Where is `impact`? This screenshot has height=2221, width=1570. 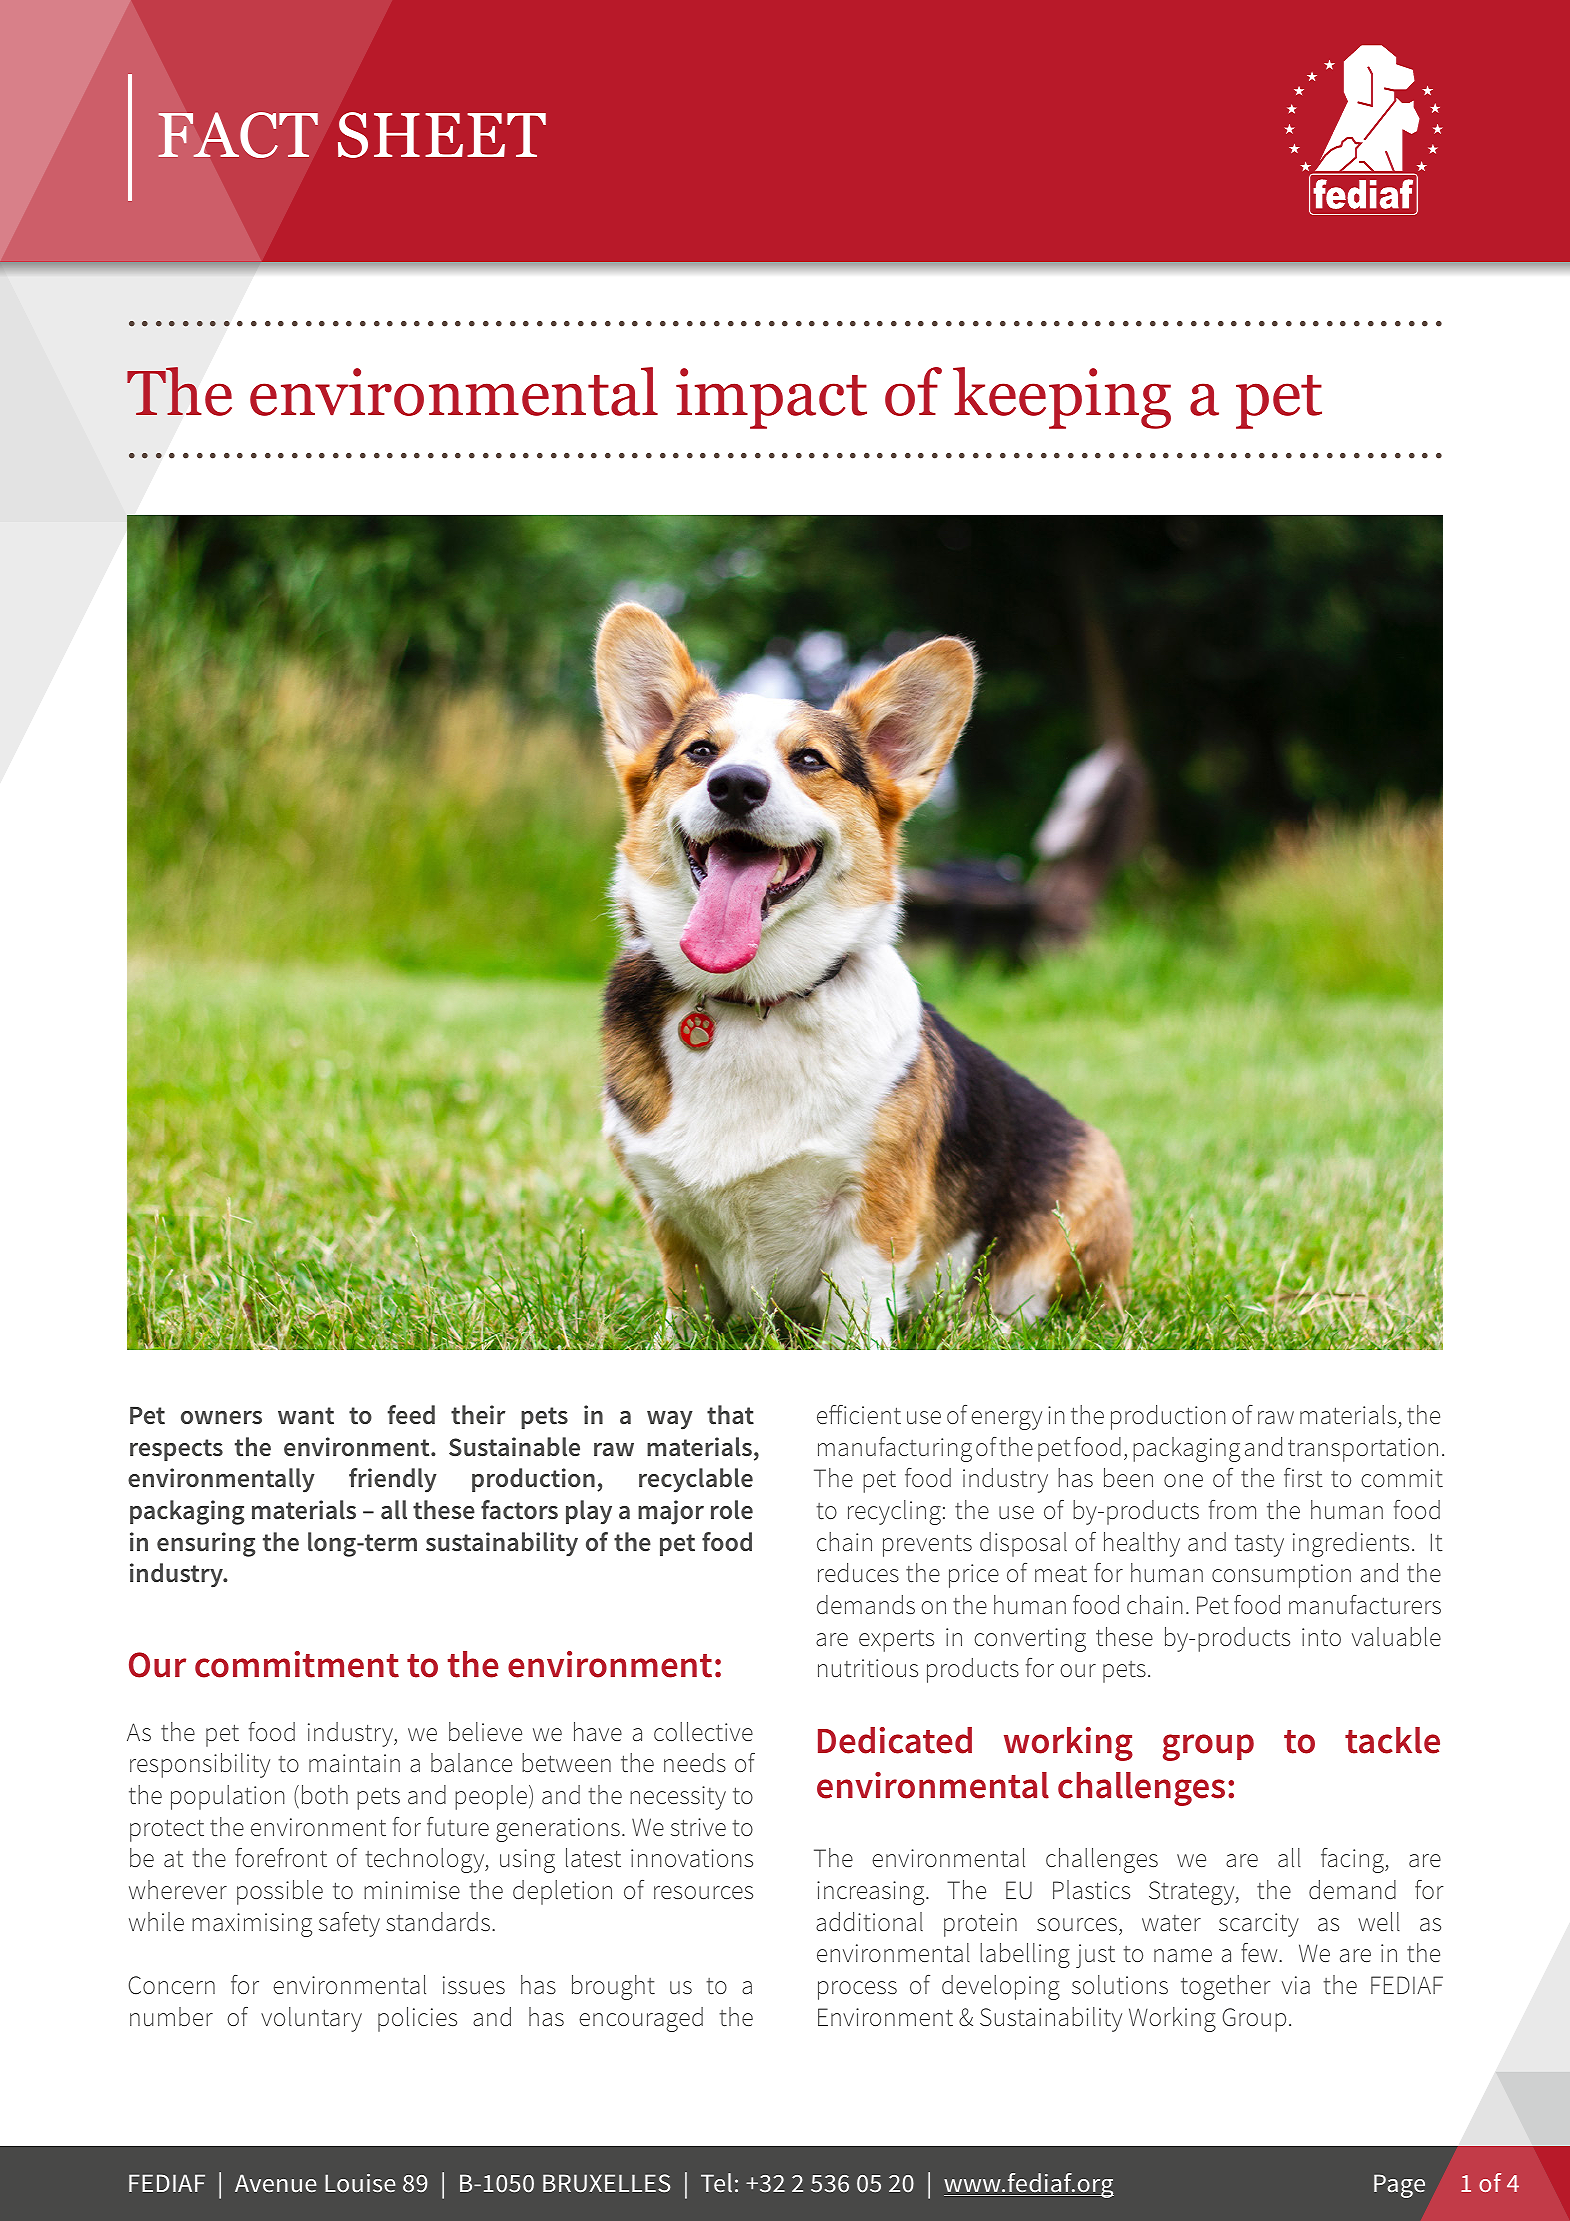
impact is located at coordinates (771, 398).
